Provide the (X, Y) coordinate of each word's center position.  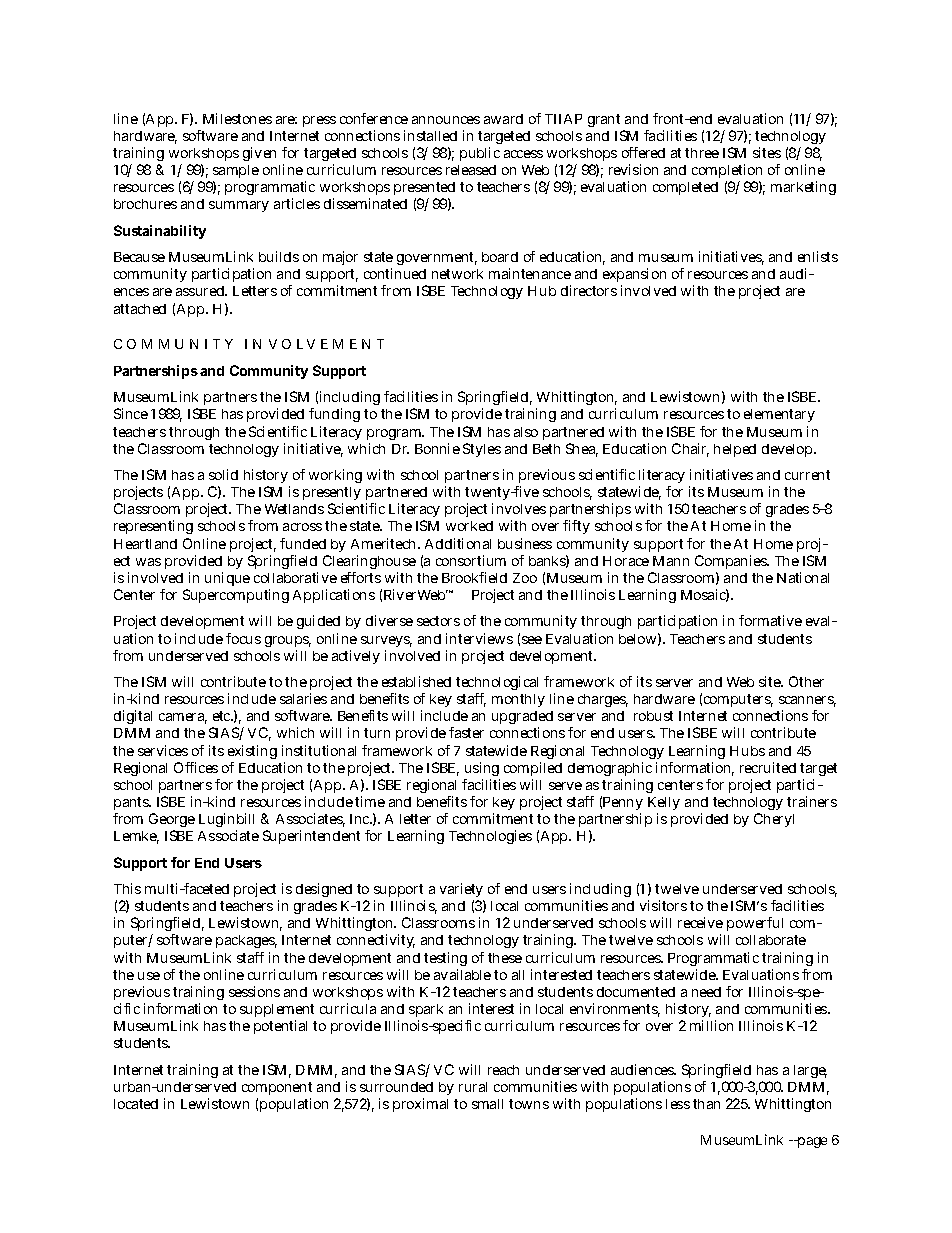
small (487, 1104)
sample (236, 173)
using (482, 769)
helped (735, 450)
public (480, 154)
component (277, 1088)
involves (519, 508)
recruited (768, 767)
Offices (196, 767)
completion (727, 173)
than (706, 1104)
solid (223, 474)
